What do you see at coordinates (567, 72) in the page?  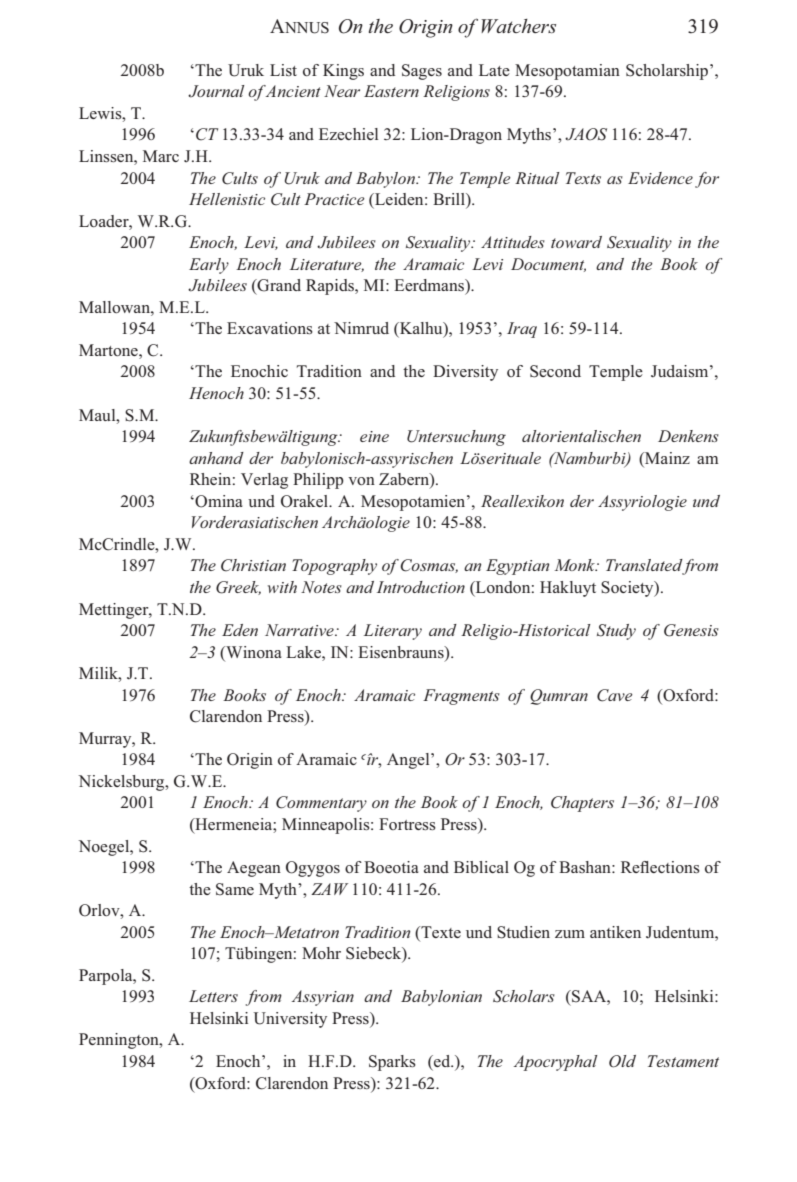 I see `Mesopotamian` at bounding box center [567, 72].
